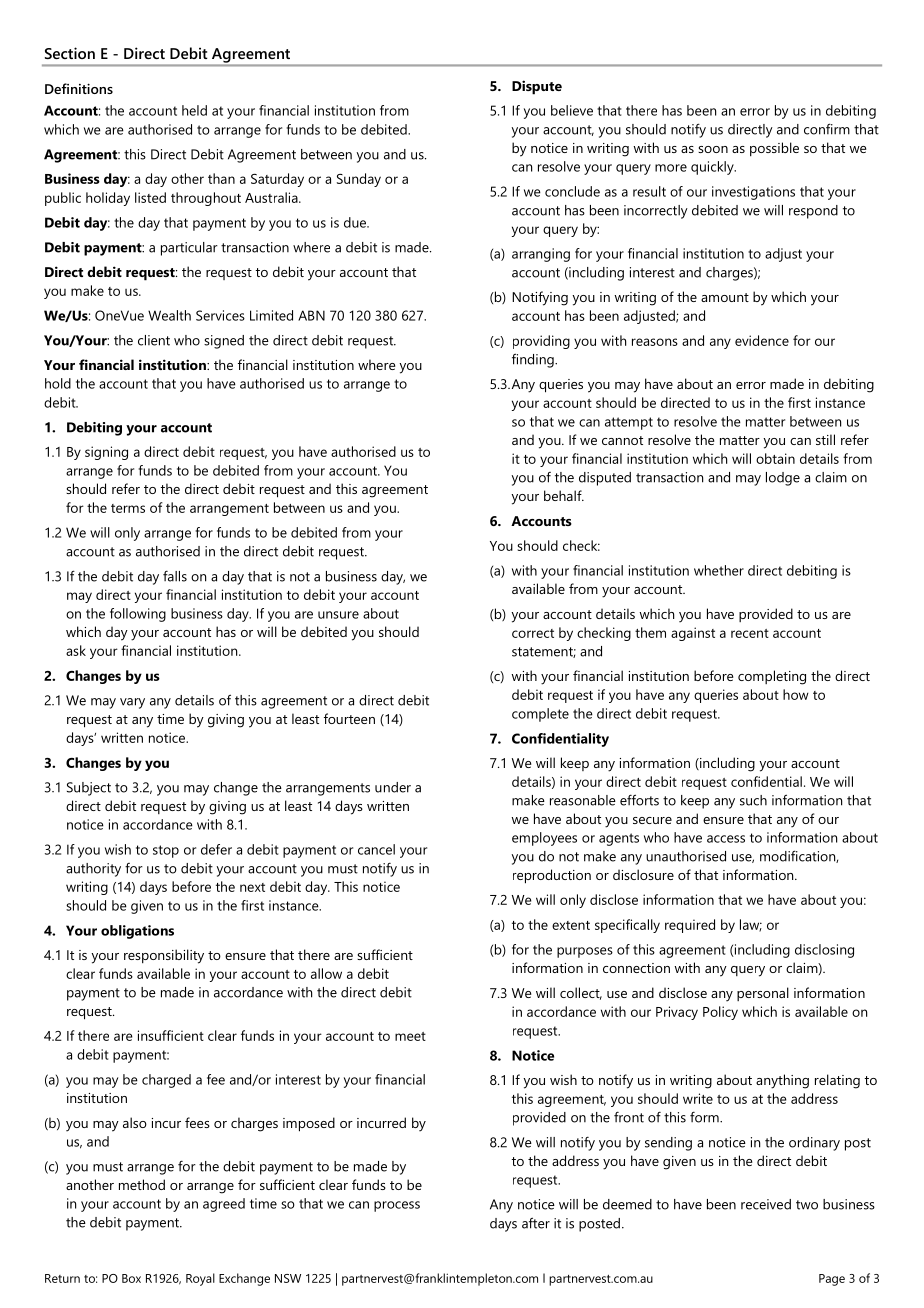 This page has height=1308, width=924. I want to click on believe, so click(572, 110).
